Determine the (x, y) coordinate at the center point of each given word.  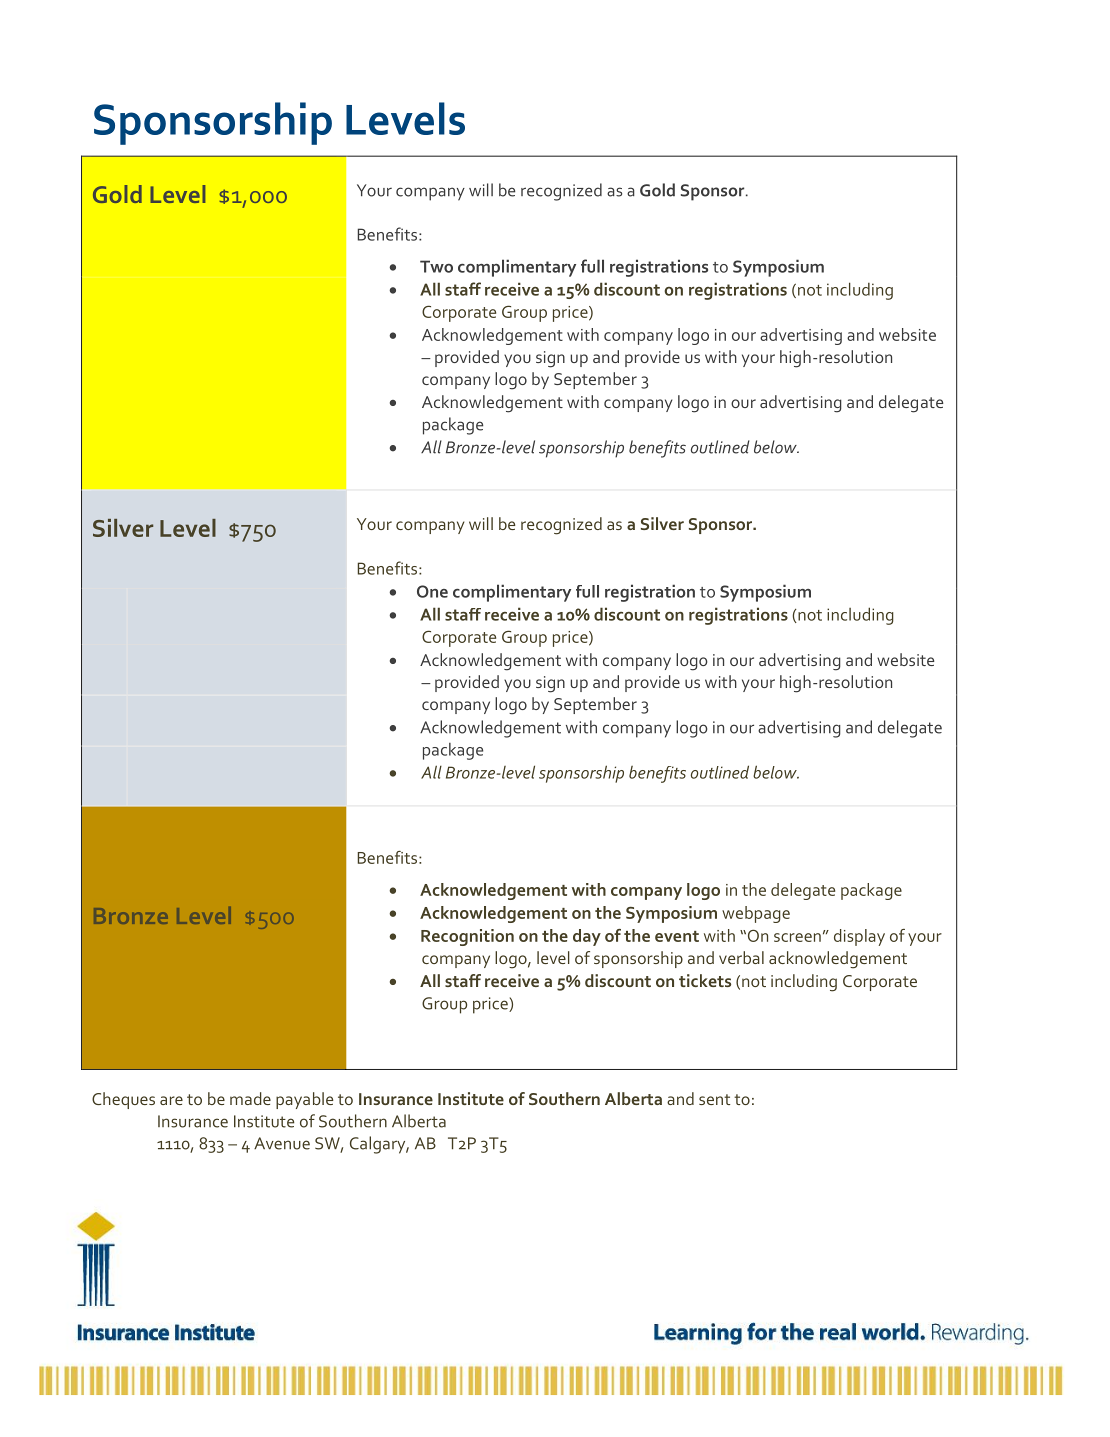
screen (797, 937)
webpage (756, 914)
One (432, 591)
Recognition (467, 937)
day (587, 937)
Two (436, 266)
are (171, 1100)
